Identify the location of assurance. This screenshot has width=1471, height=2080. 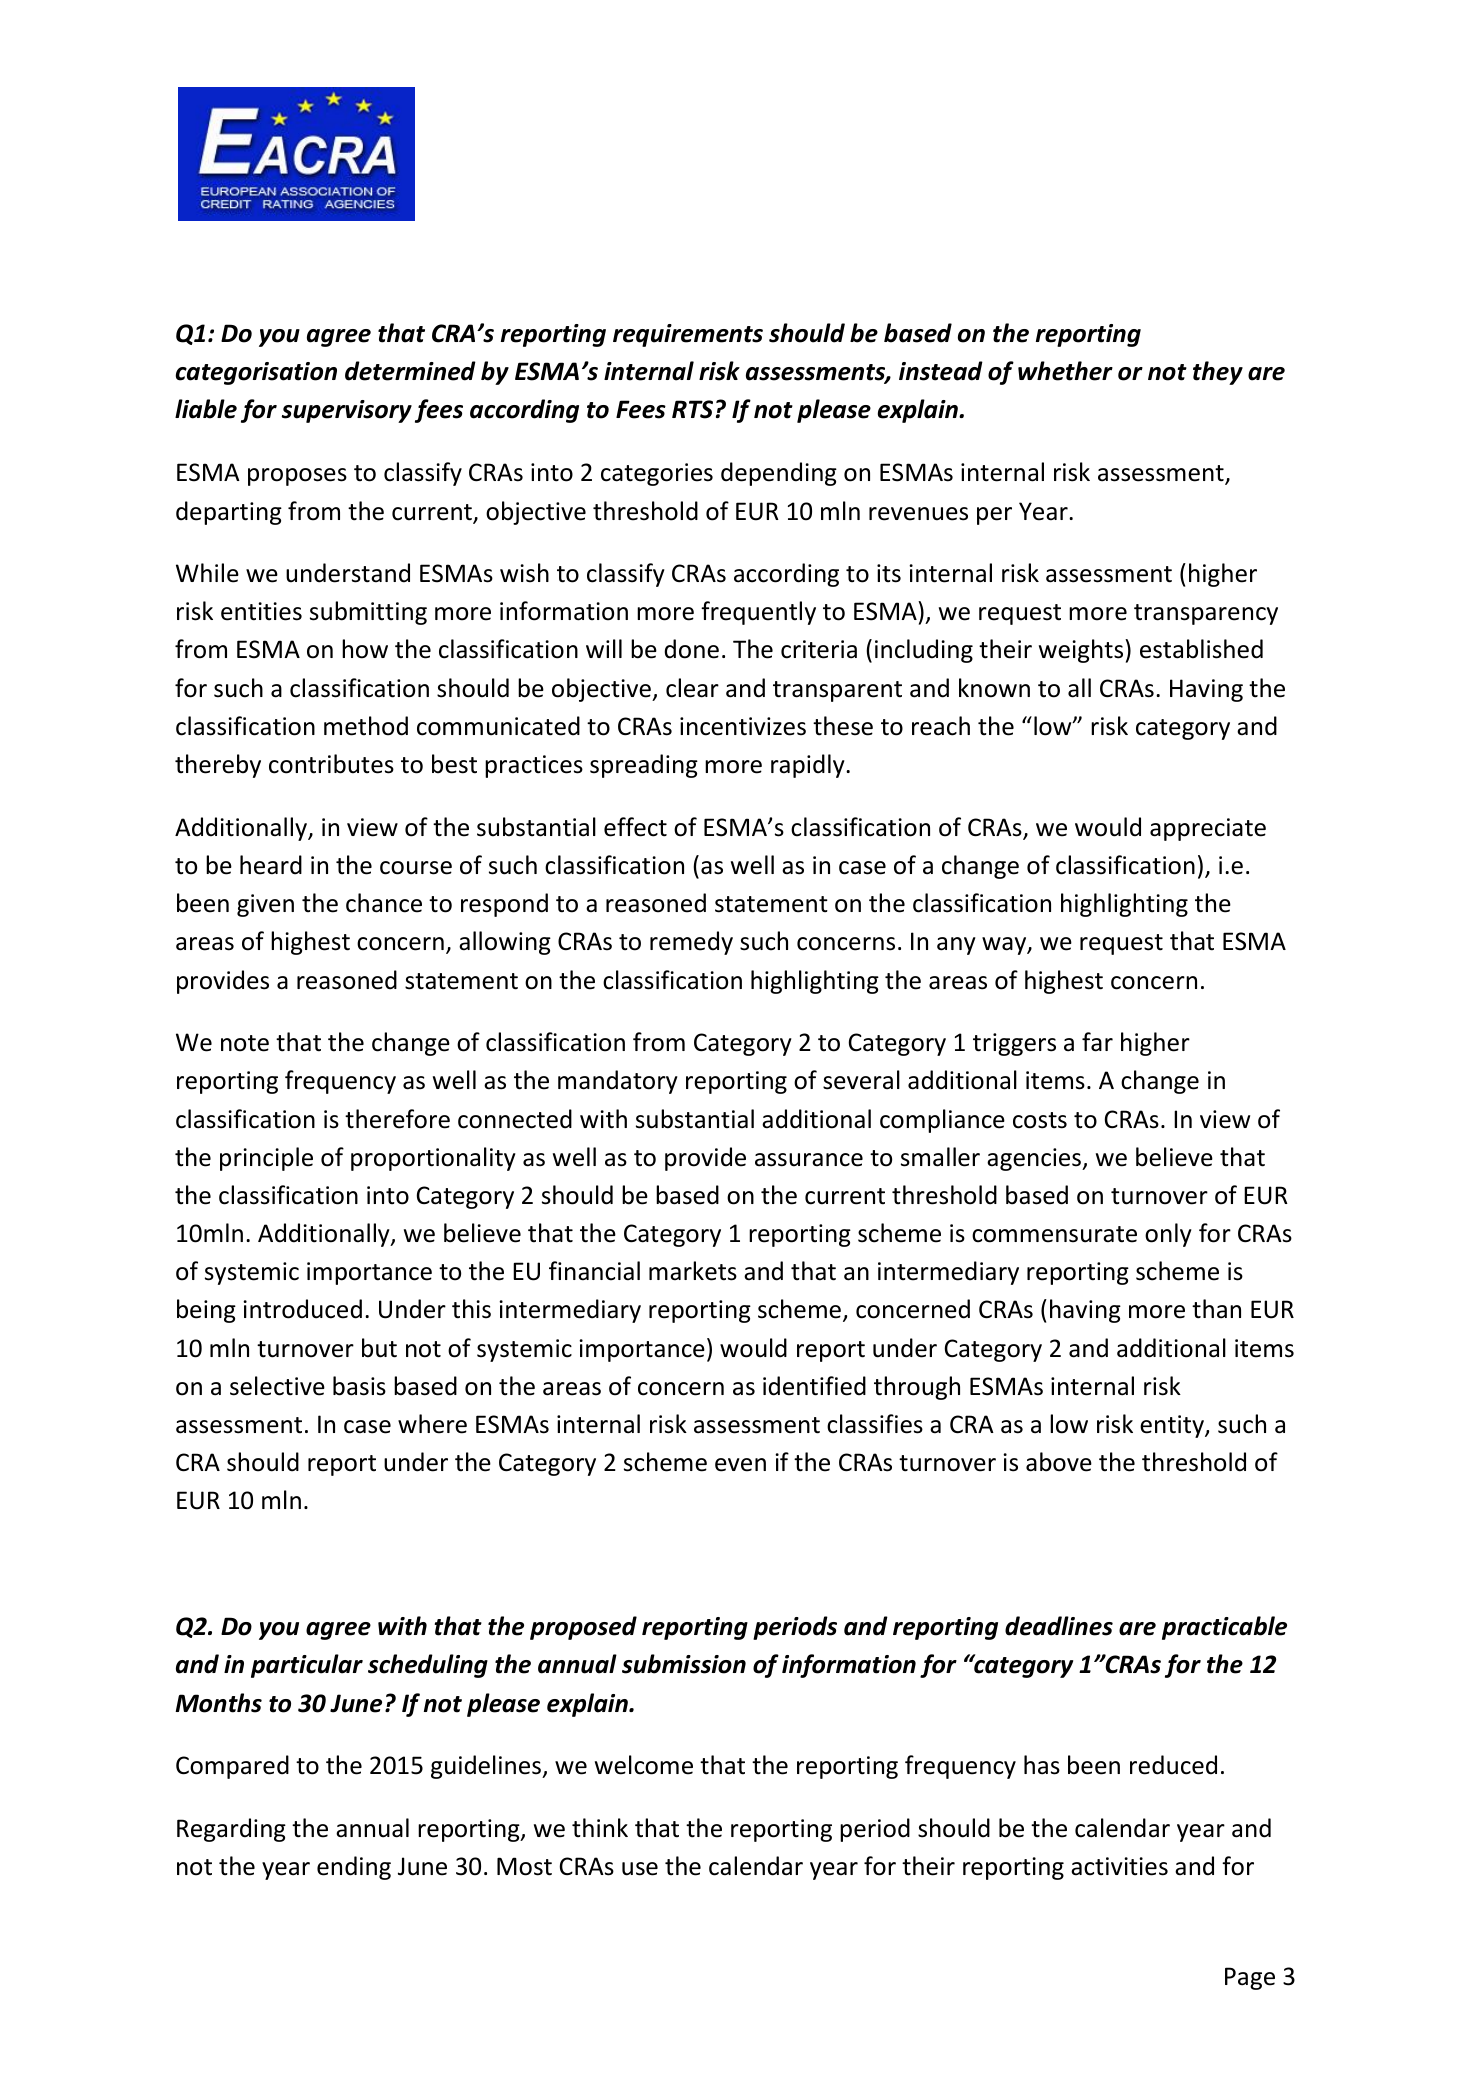
(809, 1160).
